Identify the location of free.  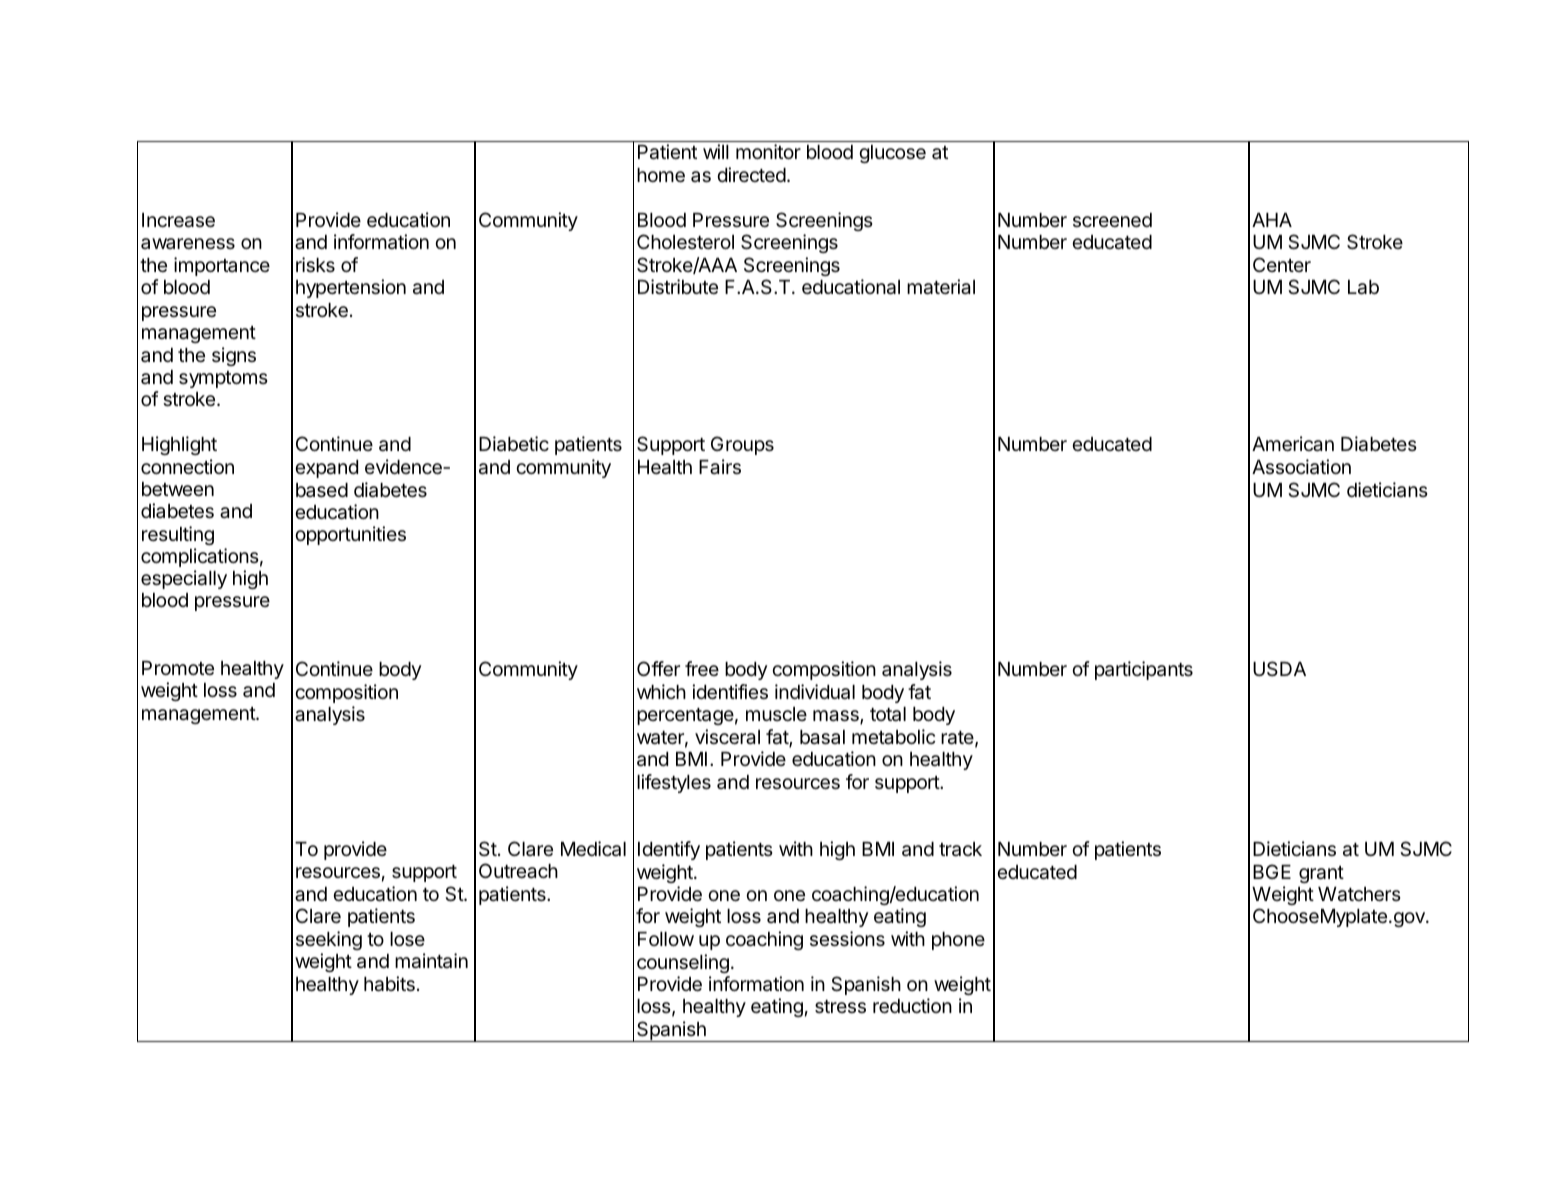
(702, 668).
